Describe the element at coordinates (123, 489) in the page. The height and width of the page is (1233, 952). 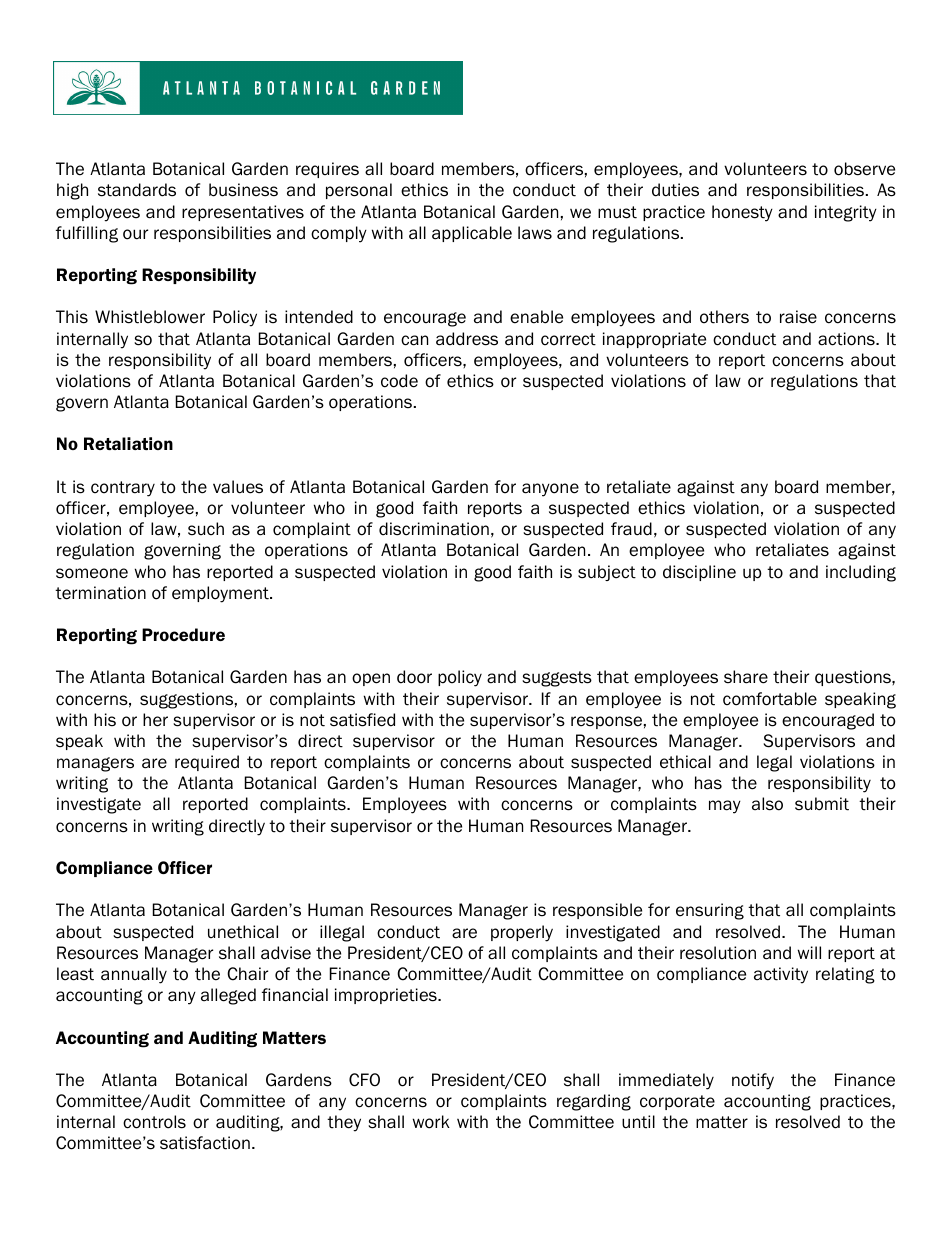
I see `contrary` at that location.
